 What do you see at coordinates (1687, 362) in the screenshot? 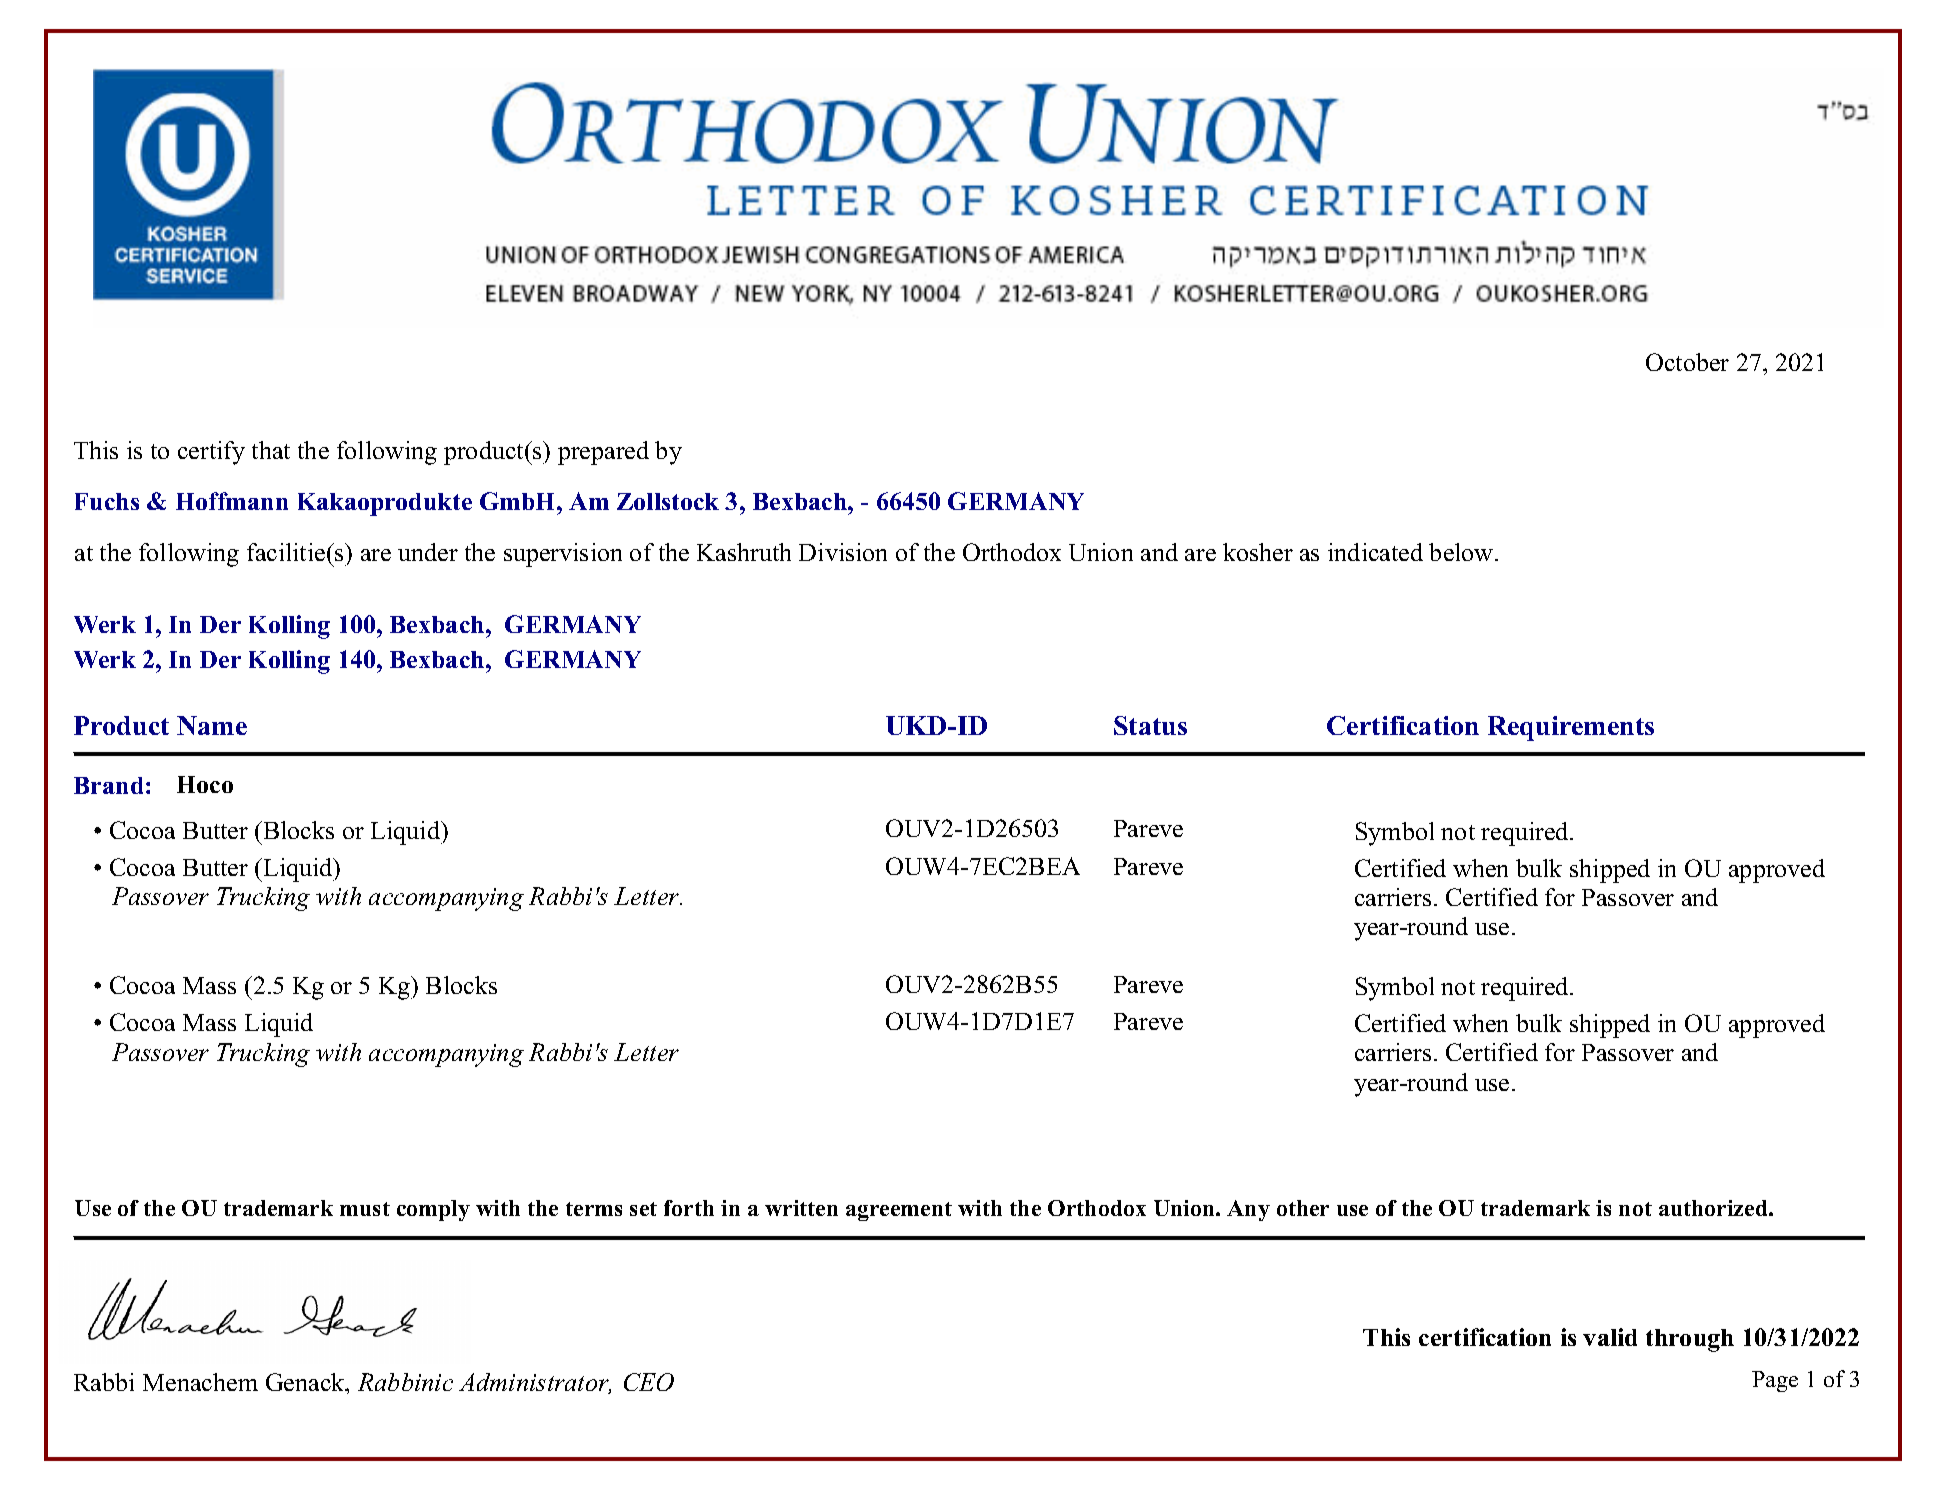
I see `October` at bounding box center [1687, 362].
